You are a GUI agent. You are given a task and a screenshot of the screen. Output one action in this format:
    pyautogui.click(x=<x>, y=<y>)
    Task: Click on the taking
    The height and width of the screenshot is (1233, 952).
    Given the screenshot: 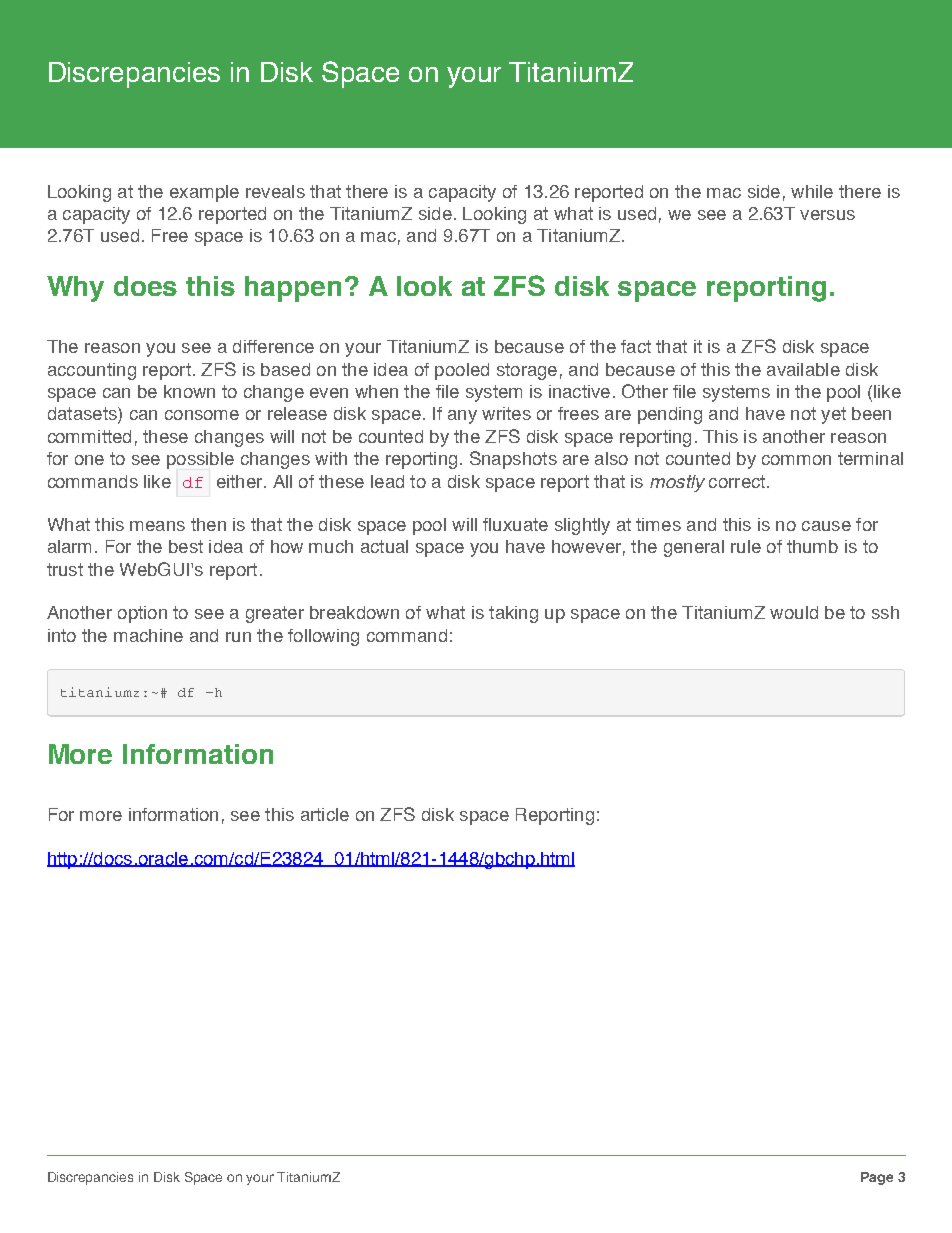 What is the action you would take?
    pyautogui.click(x=513, y=614)
